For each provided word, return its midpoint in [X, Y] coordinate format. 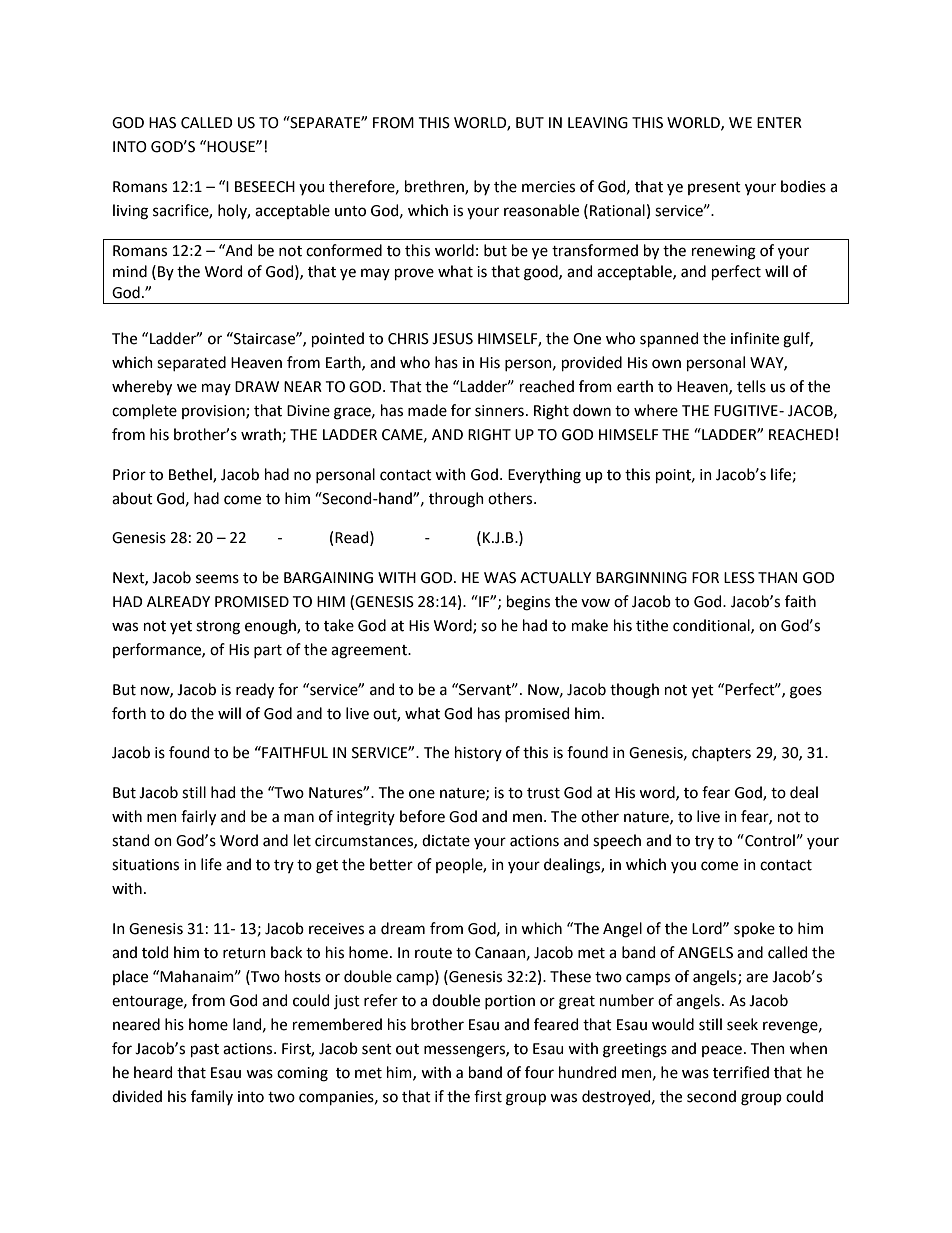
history [478, 753]
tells [751, 386]
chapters [721, 753]
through [456, 500]
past [205, 1050]
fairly [198, 818]
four [539, 1072]
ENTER [779, 122]
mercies [548, 187]
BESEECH [265, 187]
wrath [261, 434]
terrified [741, 1072]
